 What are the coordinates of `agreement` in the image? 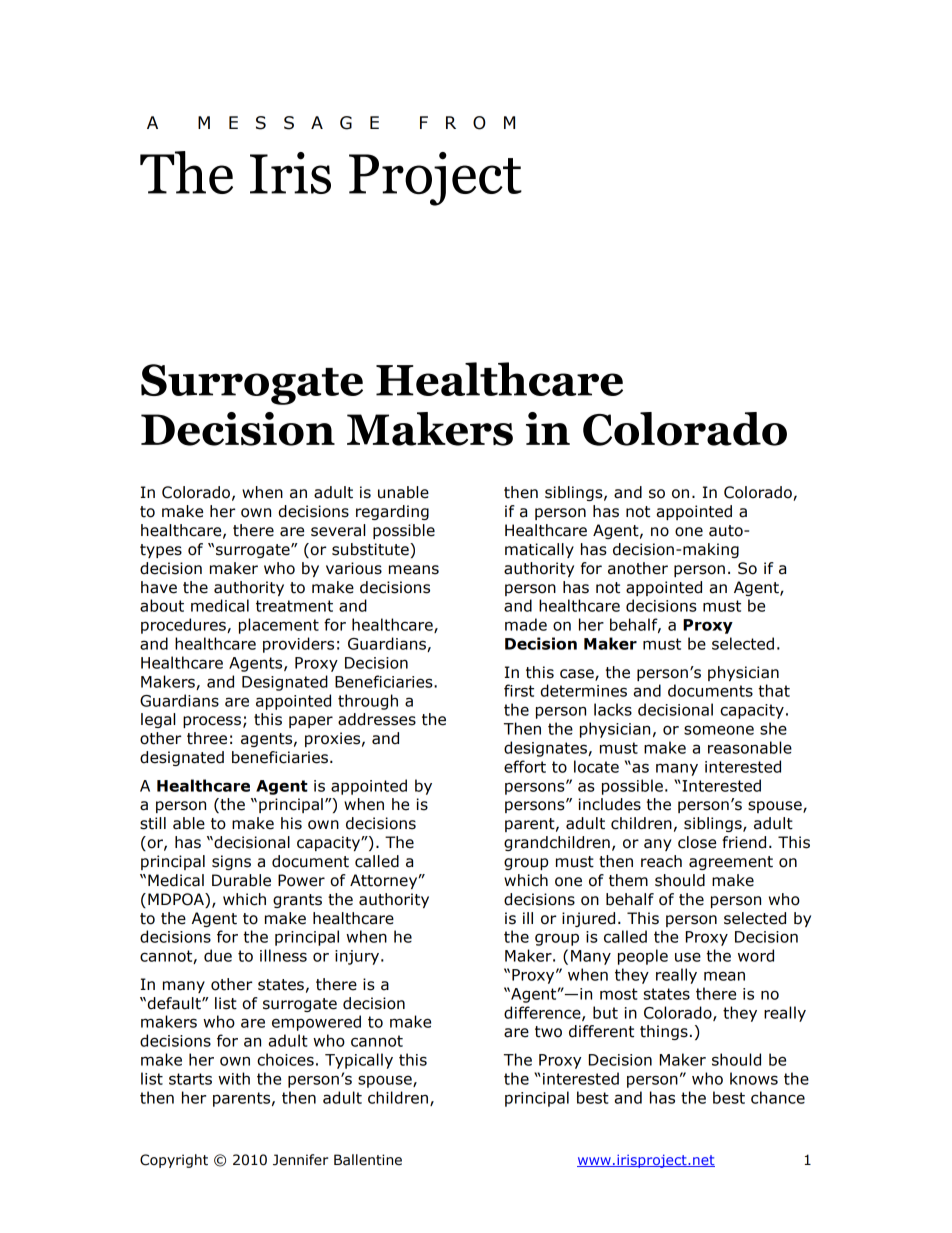 It's located at (731, 863).
